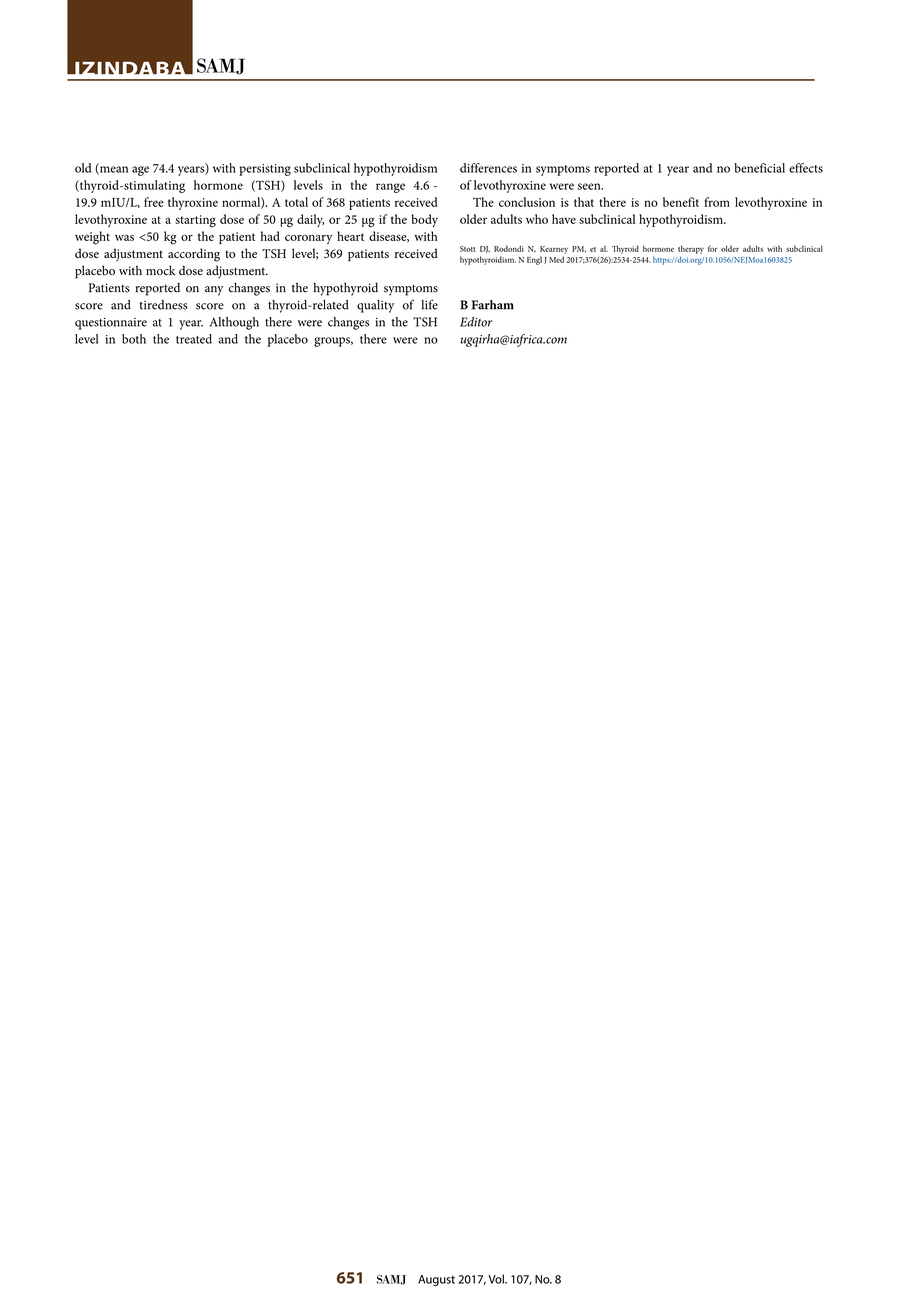  I want to click on life, so click(429, 304).
